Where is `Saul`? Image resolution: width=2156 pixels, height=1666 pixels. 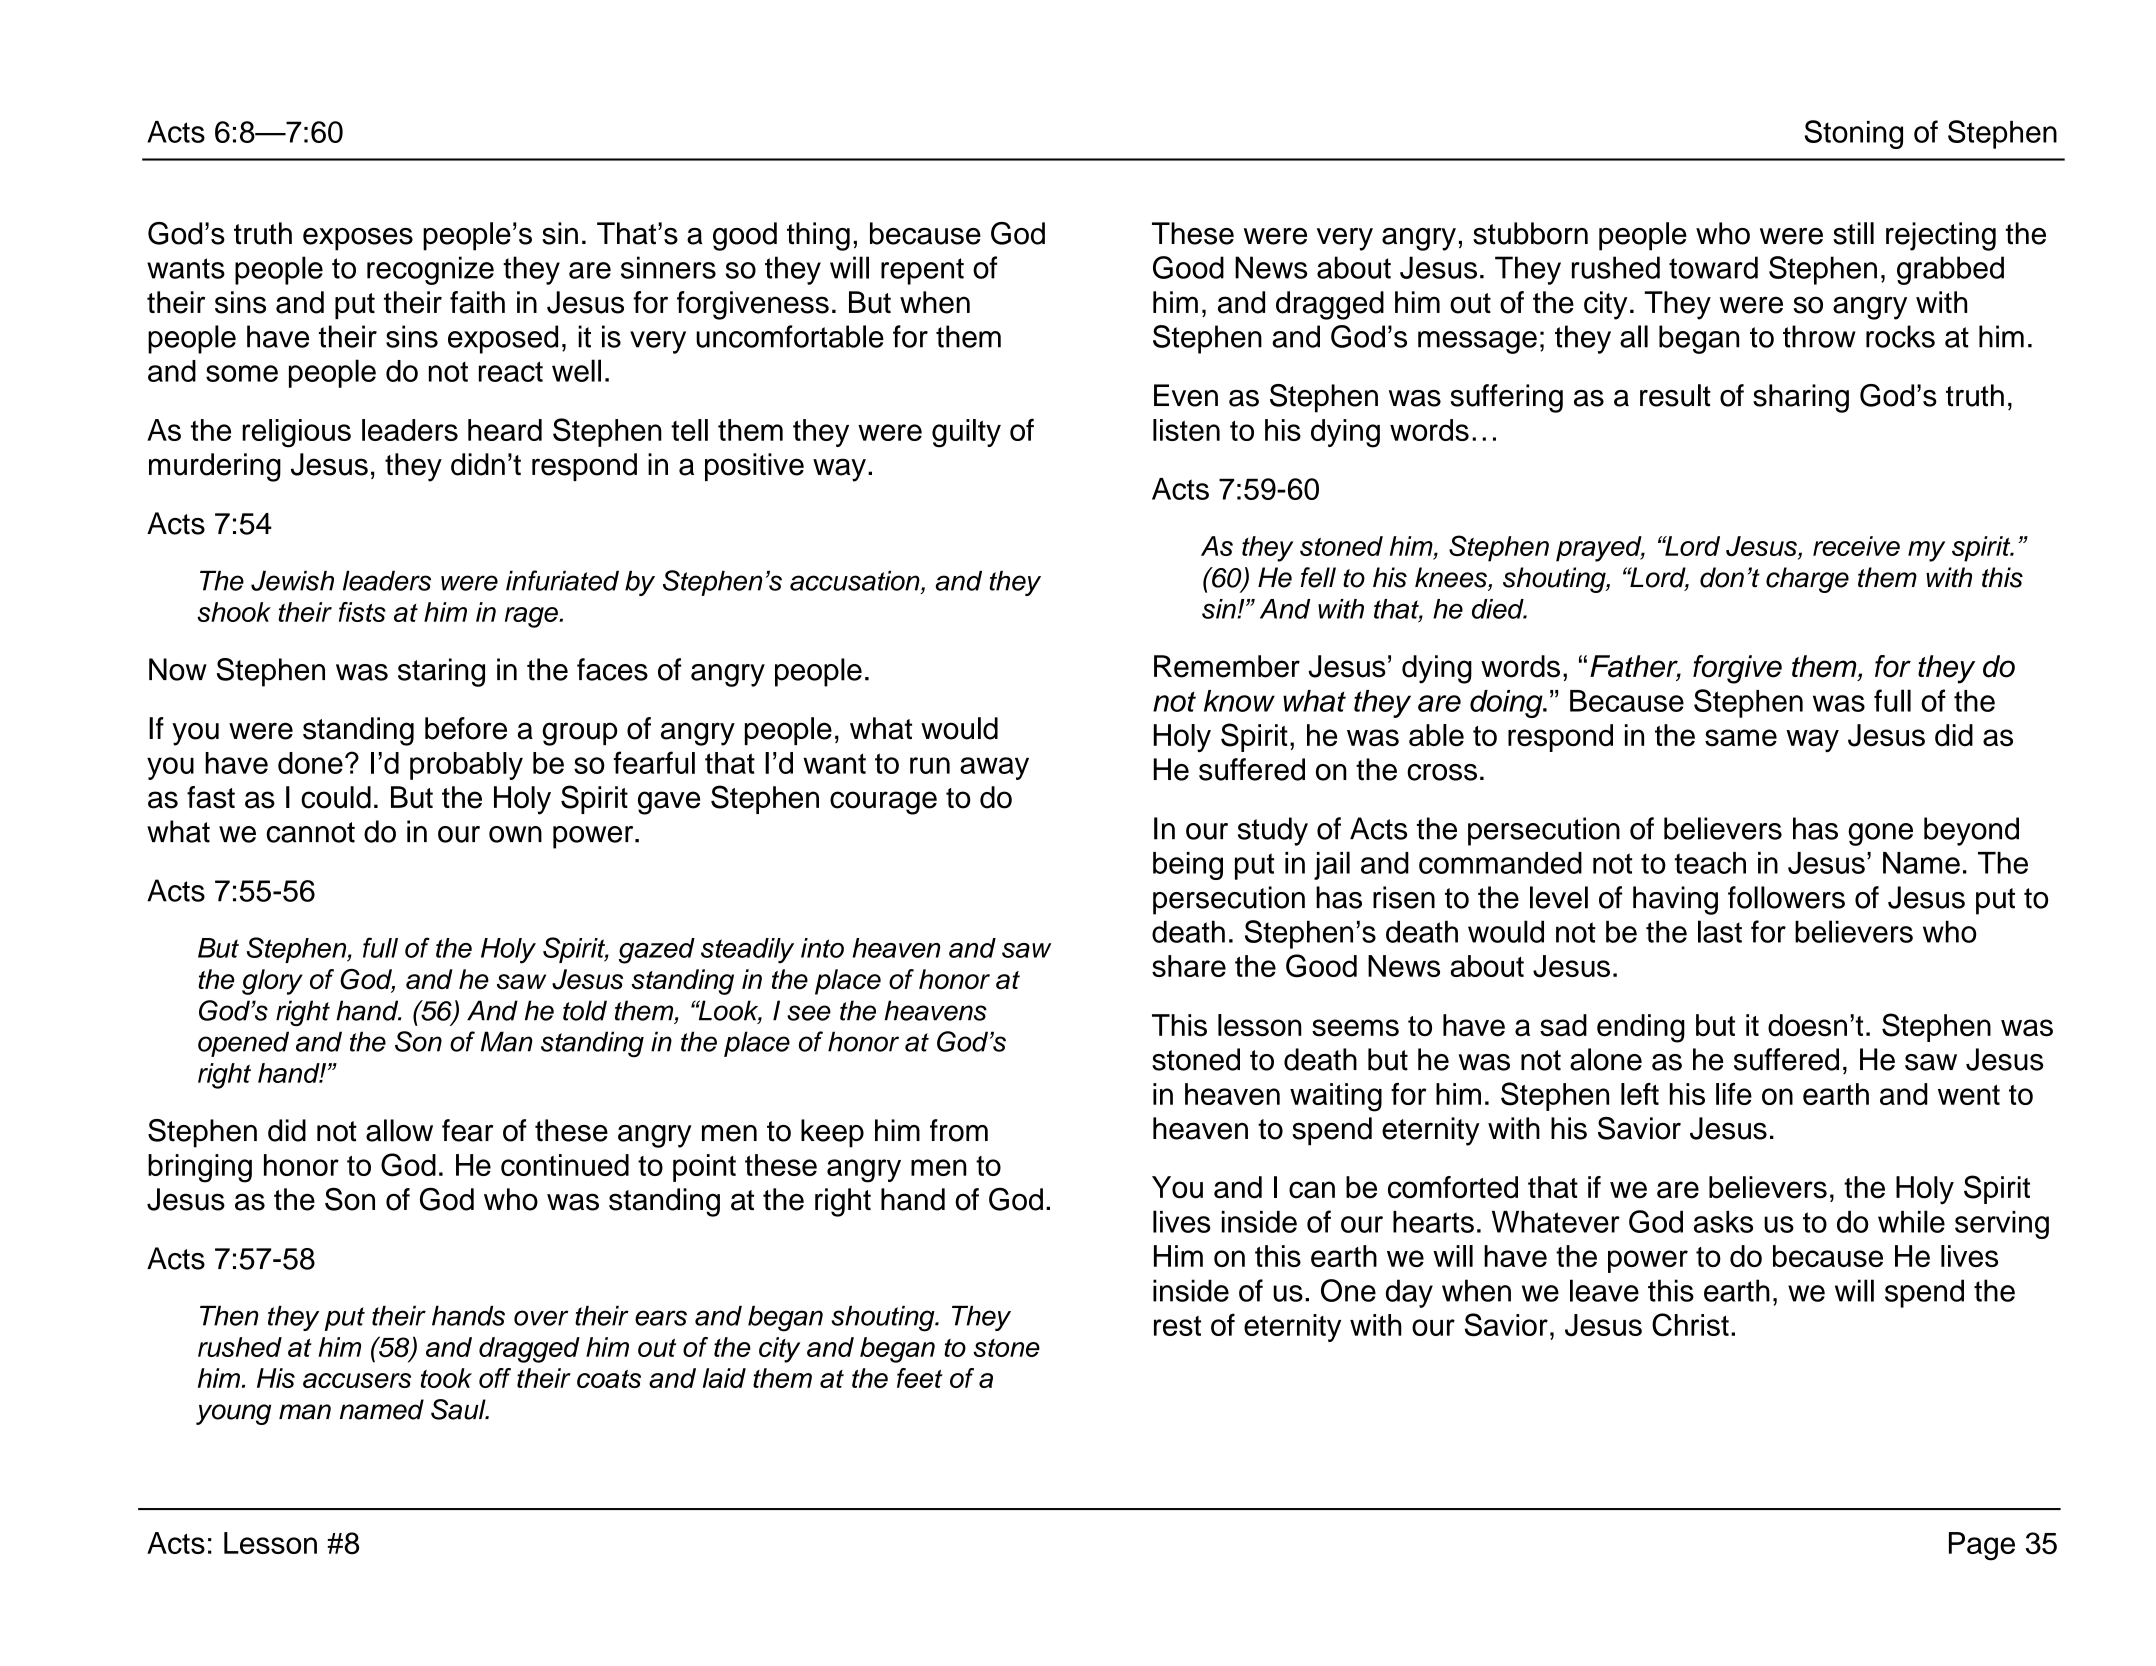 Saul is located at coordinates (459, 1409).
